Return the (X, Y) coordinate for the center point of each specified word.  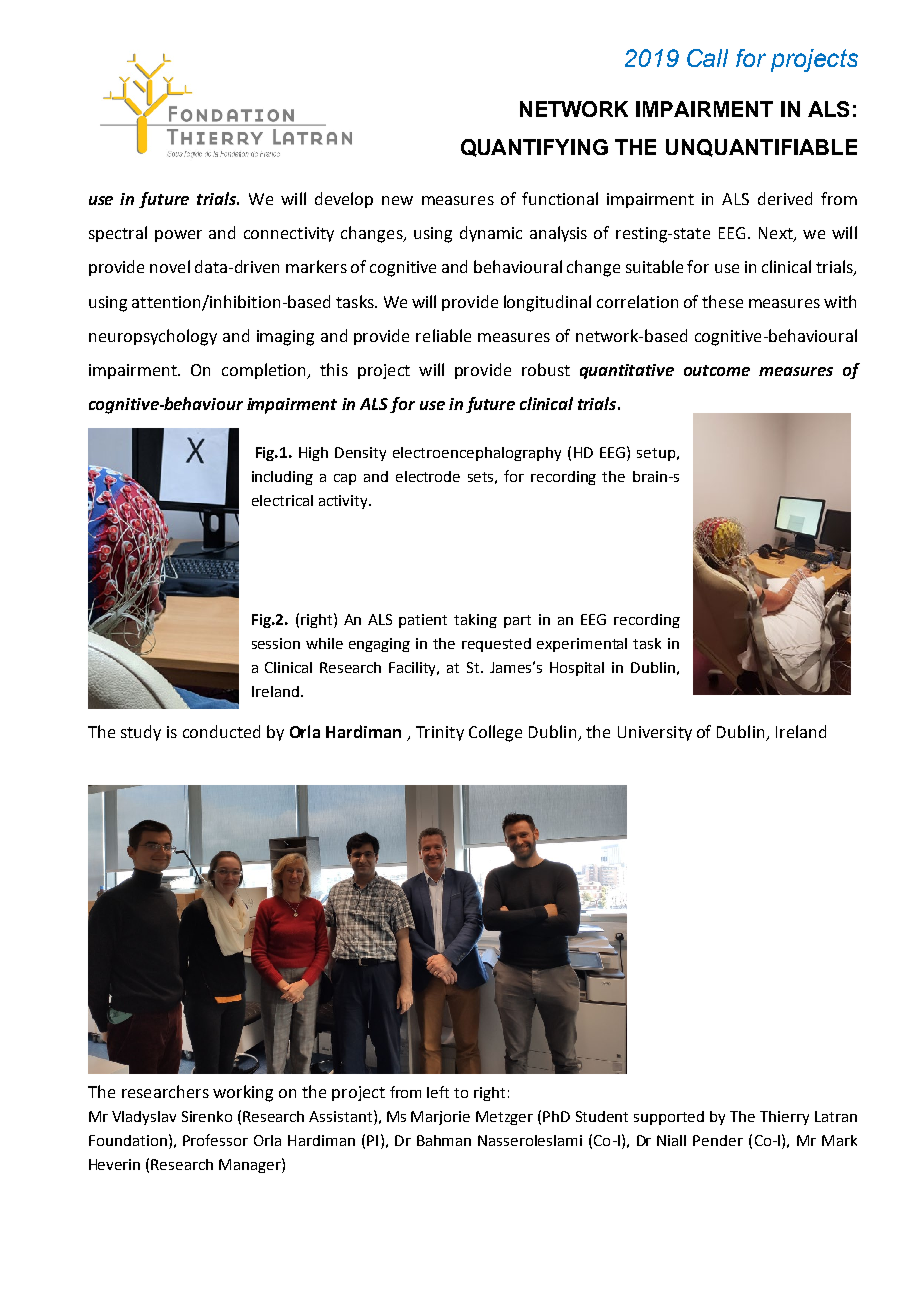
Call (707, 58)
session (276, 643)
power (178, 236)
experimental (582, 645)
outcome (717, 370)
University (655, 733)
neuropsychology (153, 337)
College (495, 733)
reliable (443, 335)
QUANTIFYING (534, 148)
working (243, 1093)
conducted (221, 731)
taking (475, 621)
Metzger (504, 1118)
